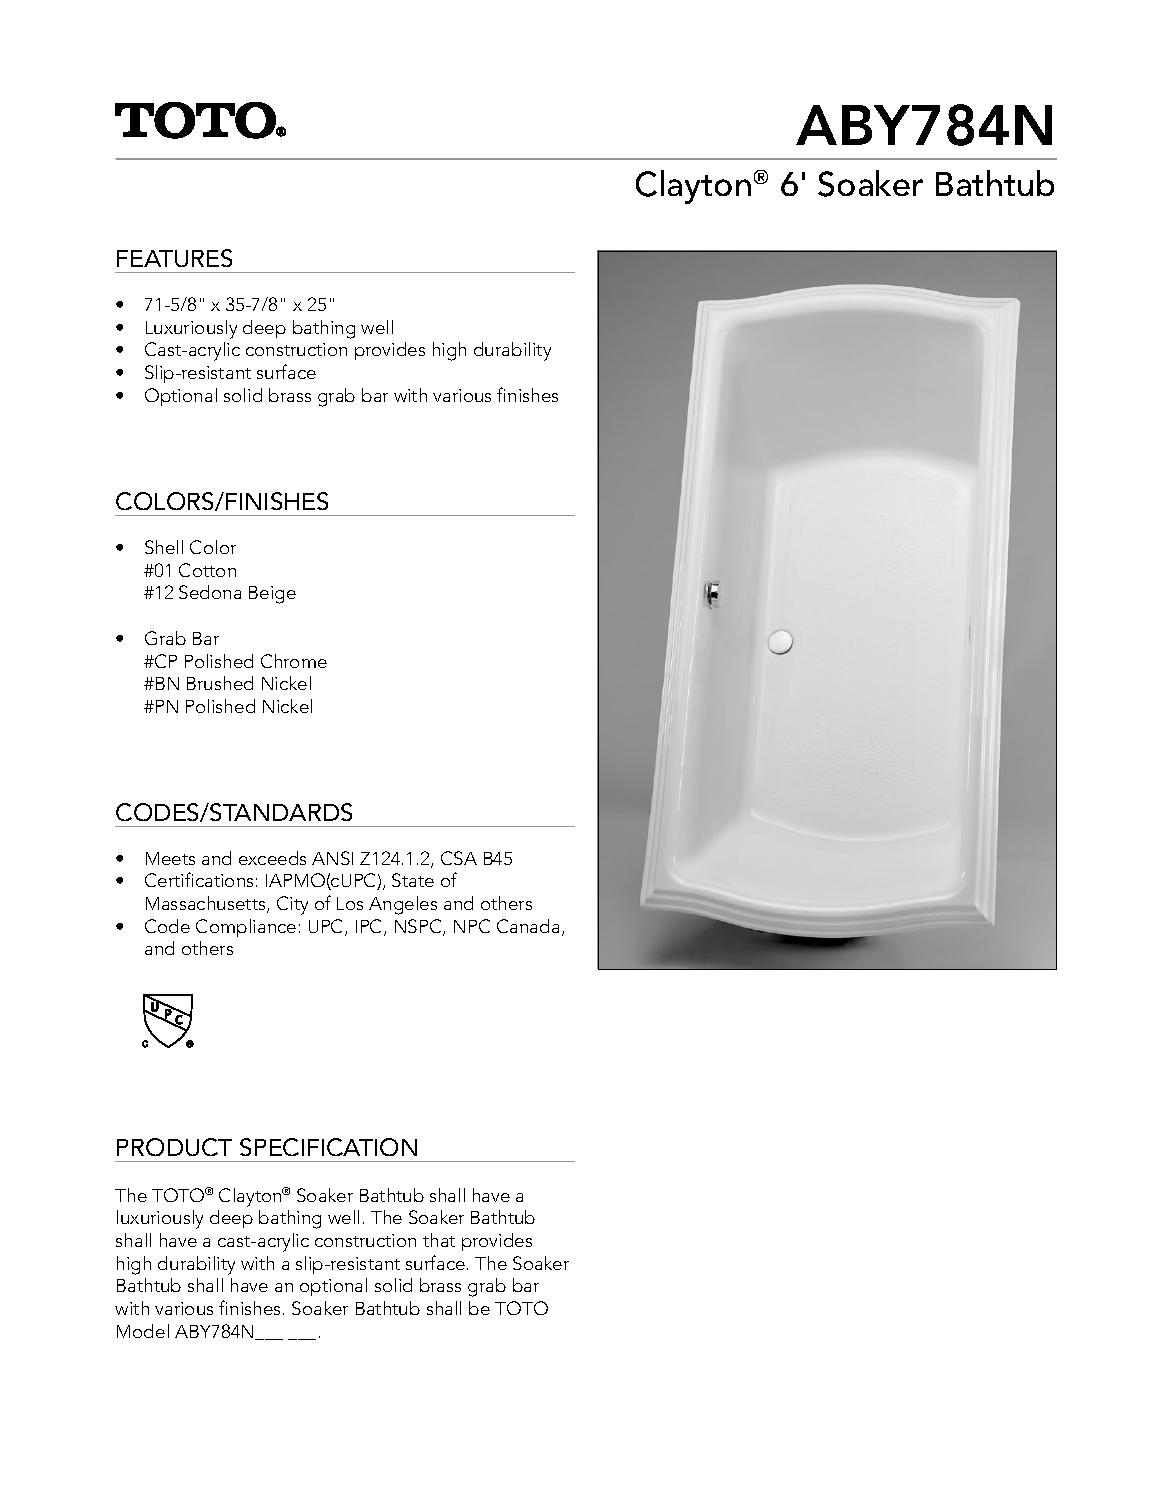  What do you see at coordinates (328, 1147) in the page?
I see `SPECIFICATION` at bounding box center [328, 1147].
